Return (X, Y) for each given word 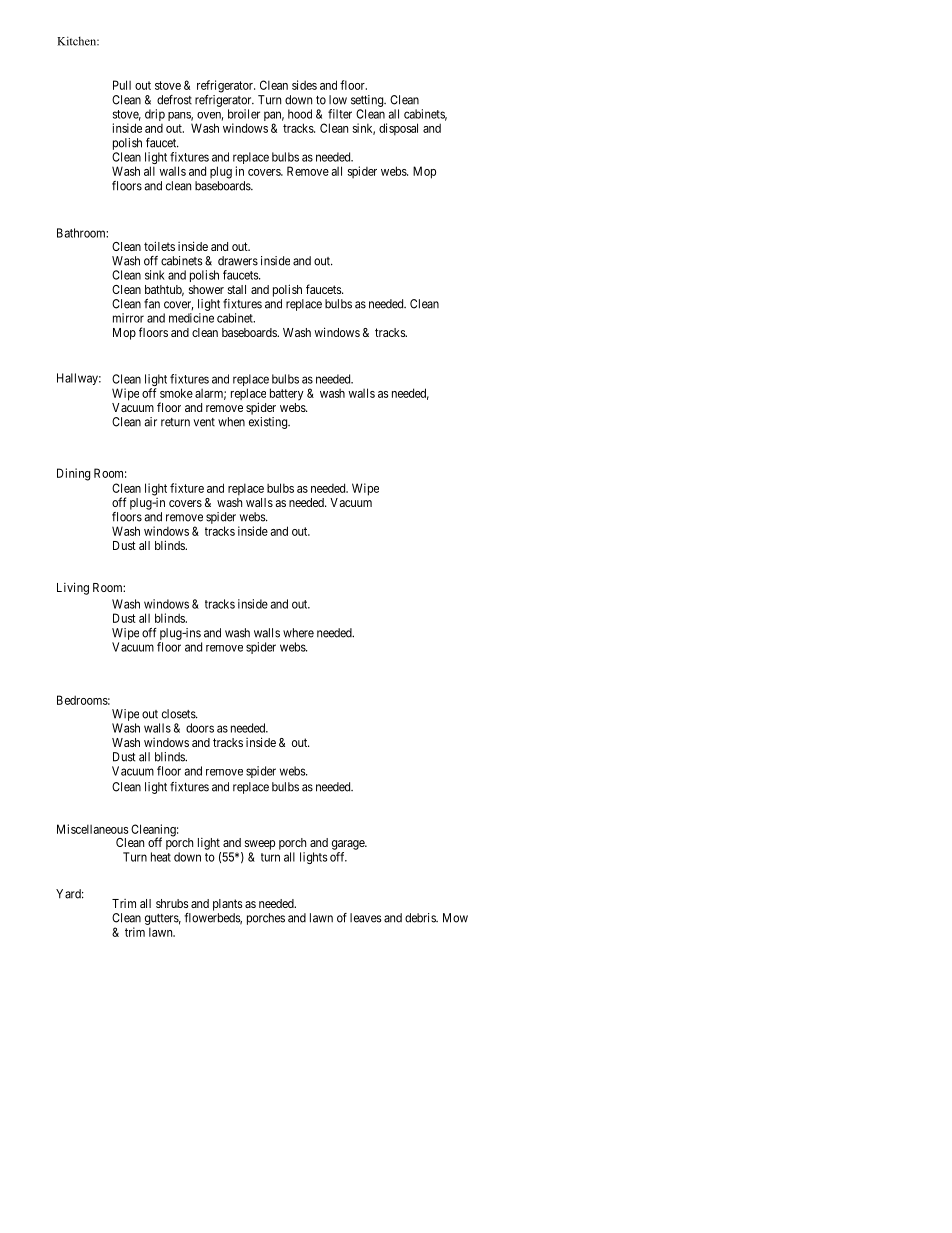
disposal (398, 129)
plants (227, 905)
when (231, 422)
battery (287, 394)
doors (200, 728)
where (298, 633)
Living (73, 588)
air (150, 422)
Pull (122, 85)
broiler (244, 114)
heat (161, 857)
